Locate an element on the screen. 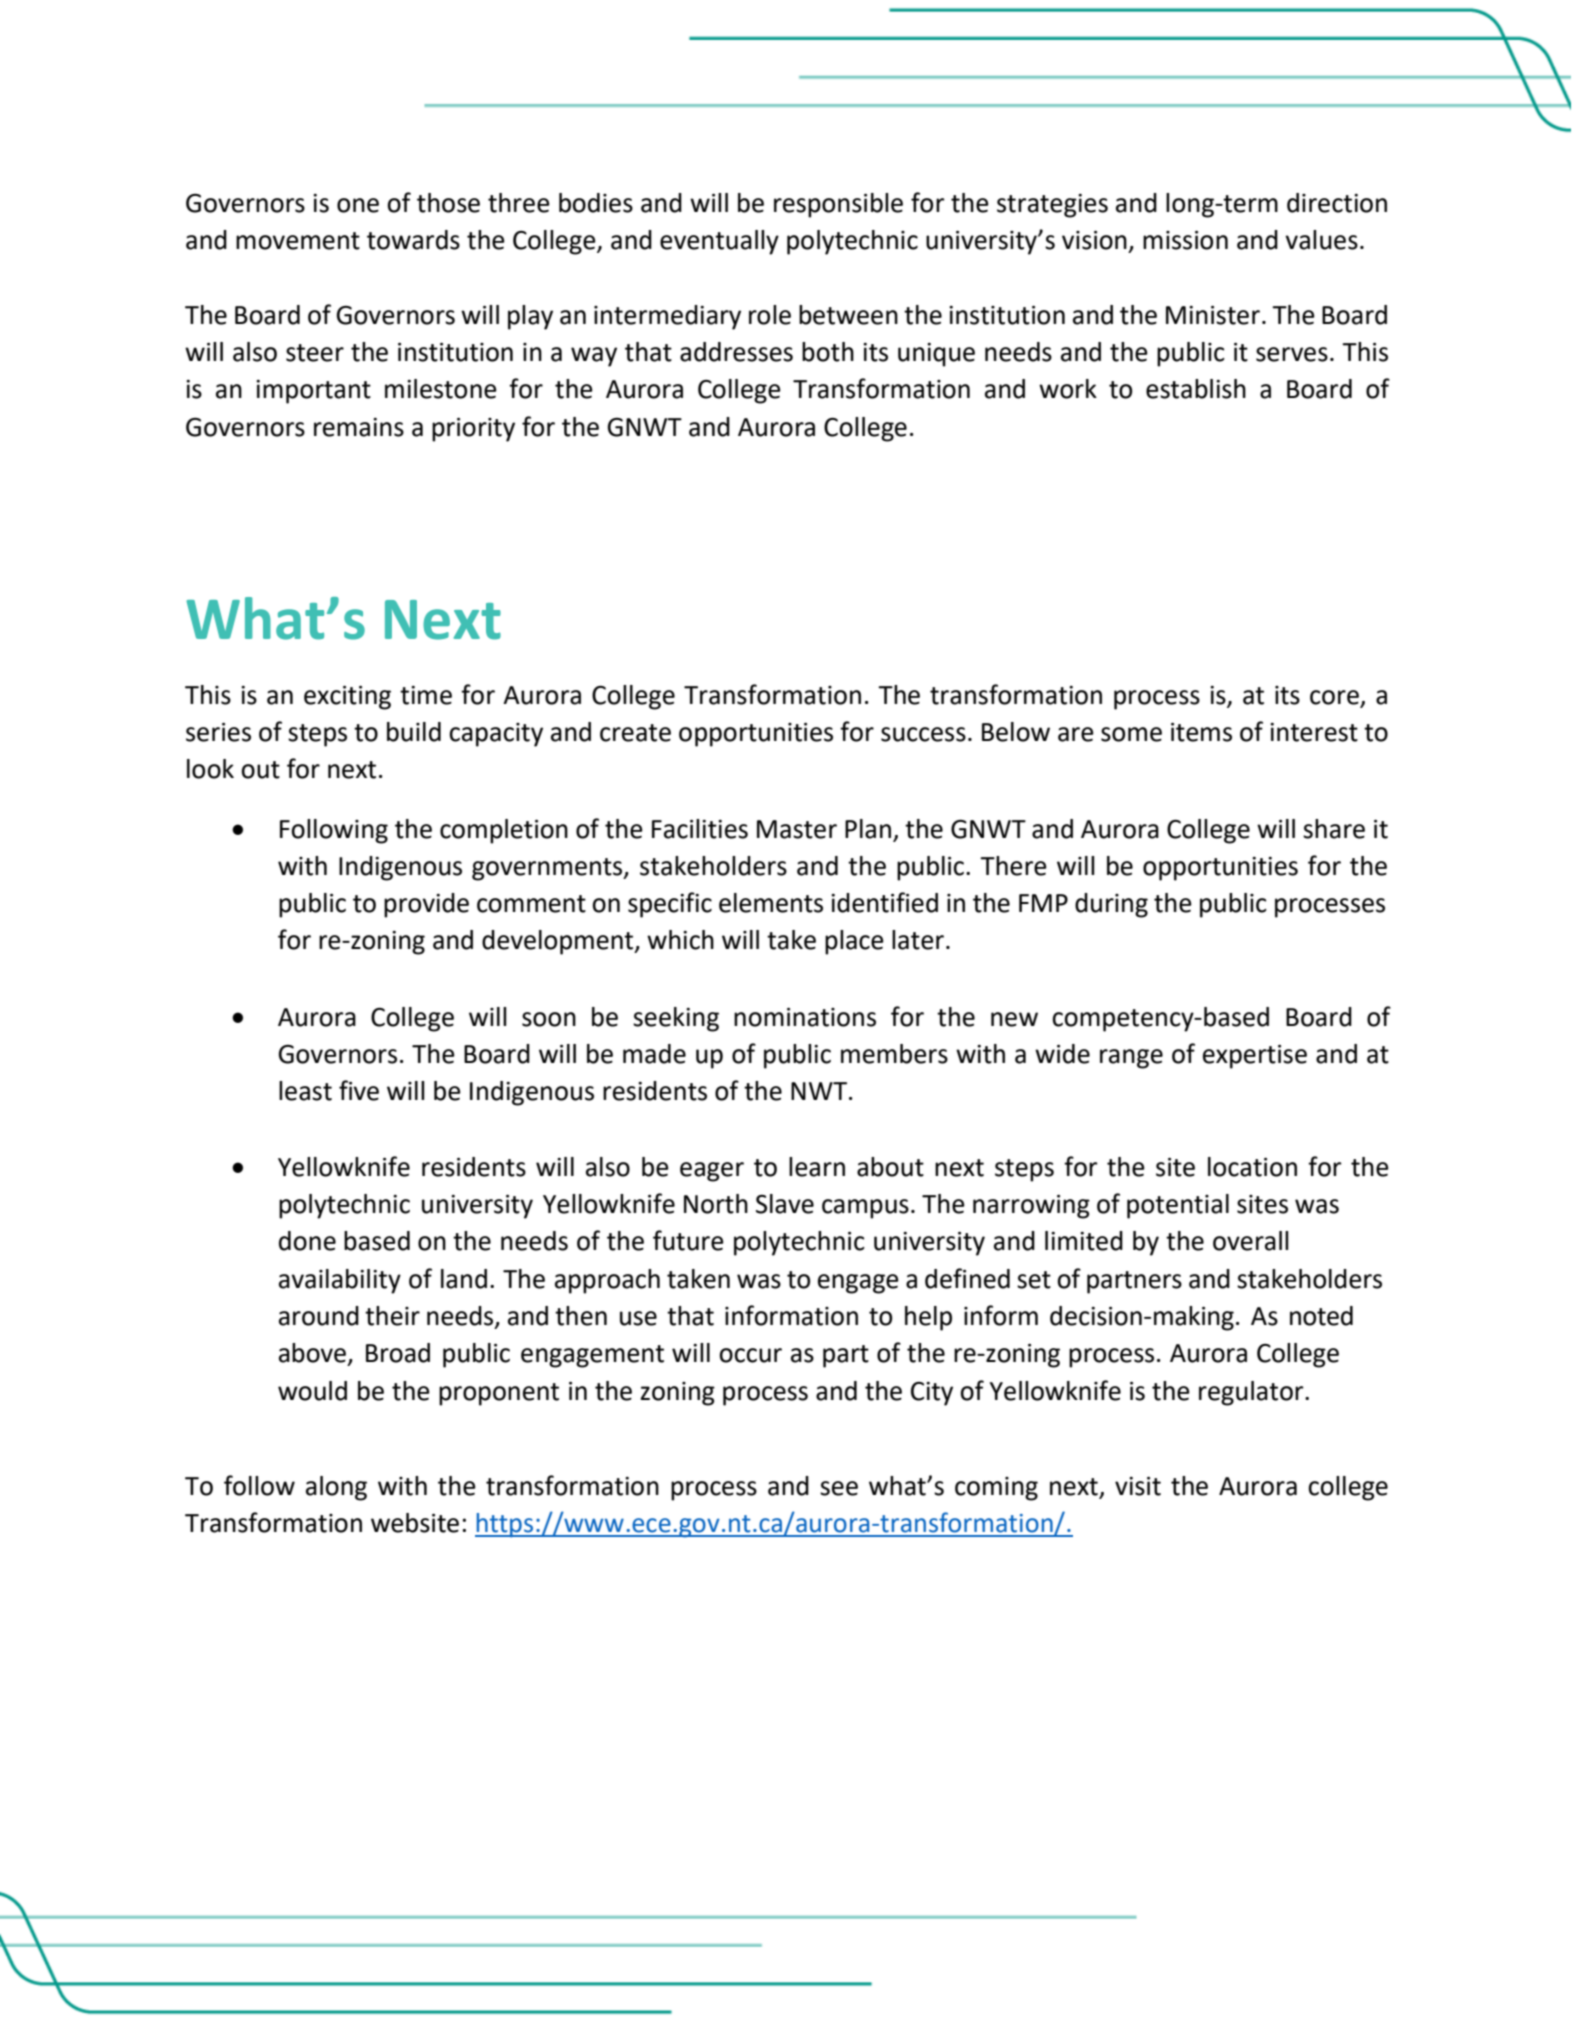 The image size is (1574, 2037). share is located at coordinates (1334, 829).
